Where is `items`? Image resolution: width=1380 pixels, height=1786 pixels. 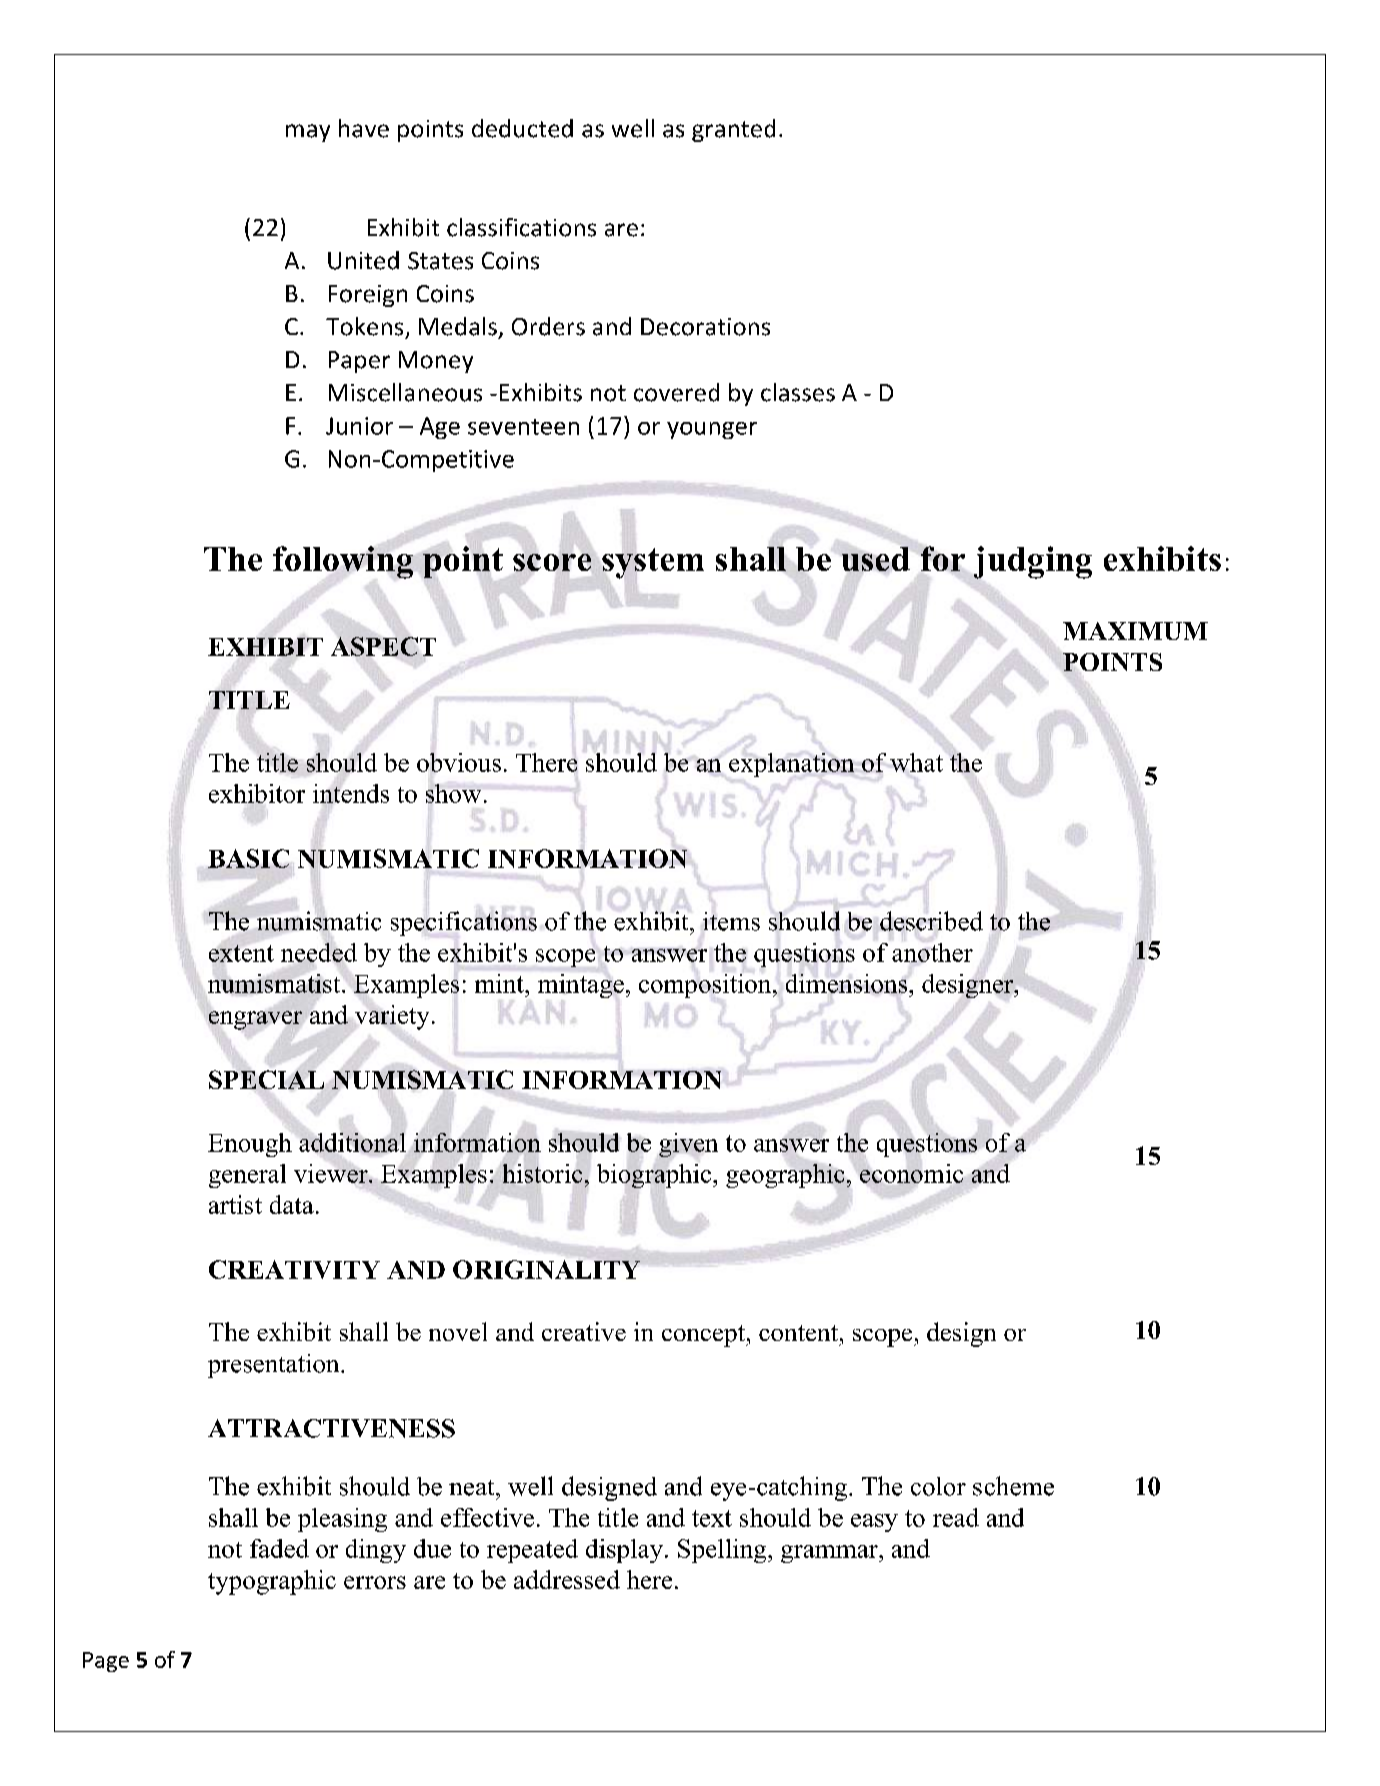
items is located at coordinates (731, 921).
